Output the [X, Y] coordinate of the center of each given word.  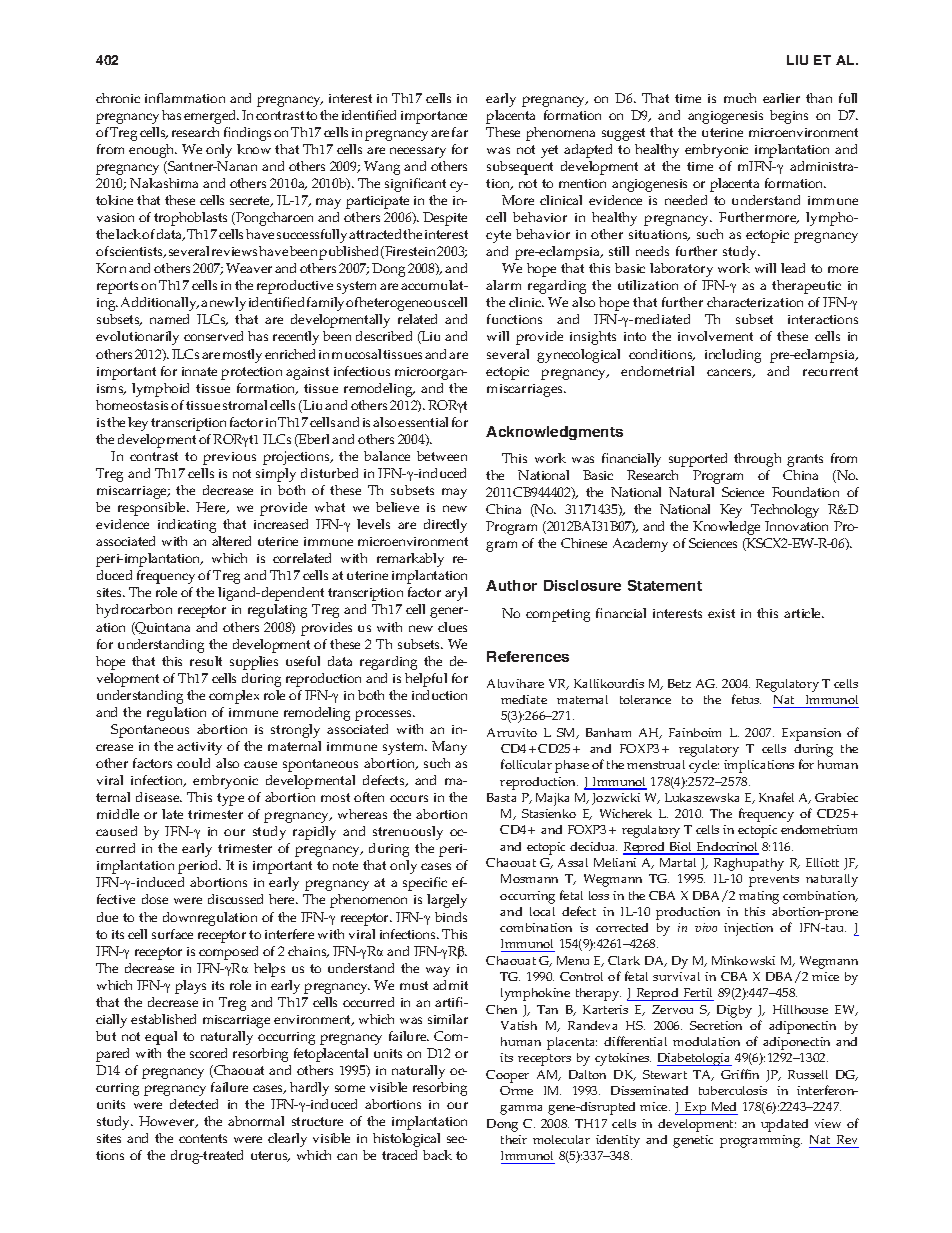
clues [452, 627]
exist [721, 613]
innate [199, 371]
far [460, 132]
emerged [211, 117]
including [733, 356]
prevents [774, 881]
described [384, 336]
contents [203, 1138]
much [740, 98]
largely [447, 901]
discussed [235, 899]
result [206, 661]
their [514, 1139]
